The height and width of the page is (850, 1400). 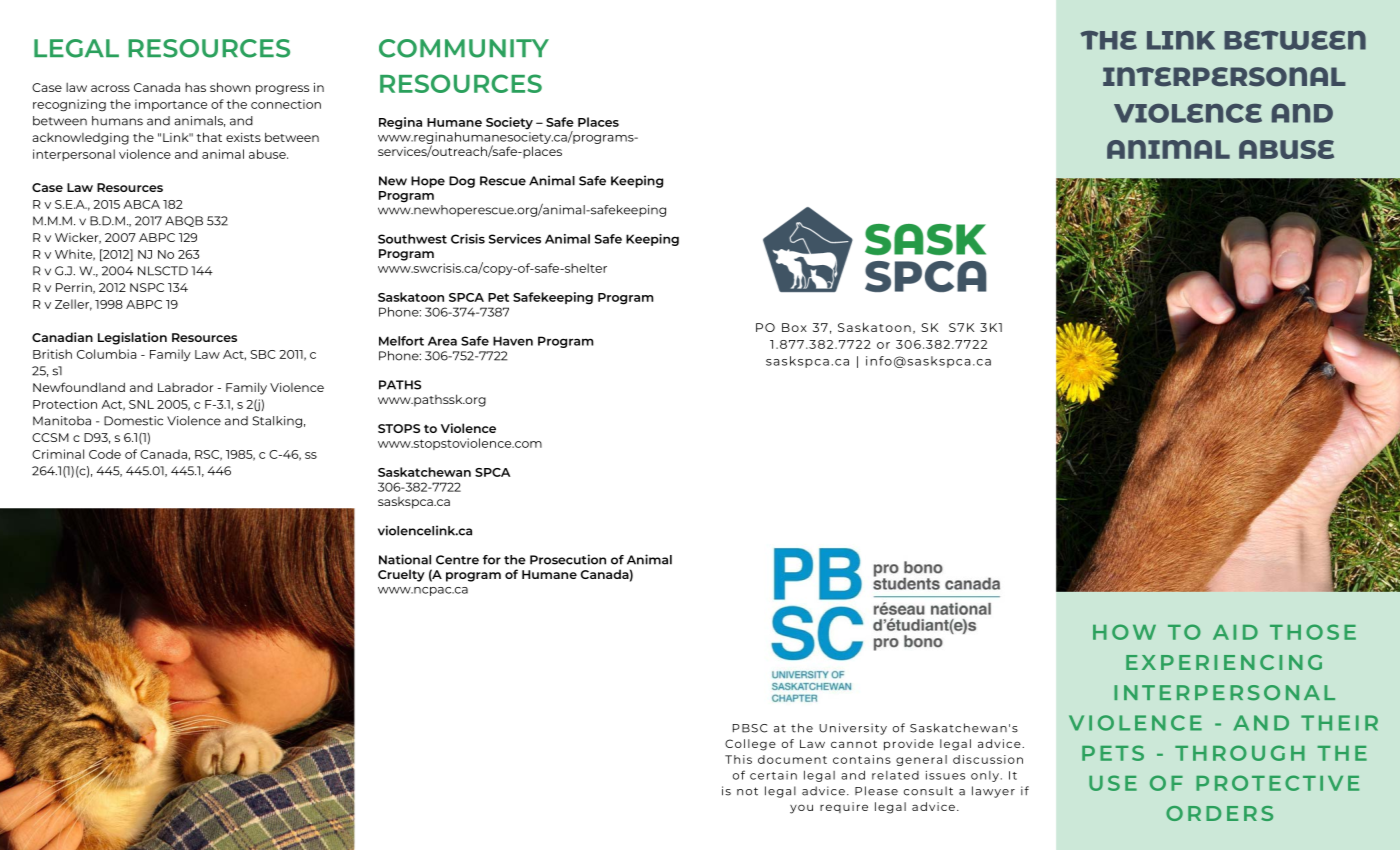 What do you see at coordinates (464, 48) in the page?
I see `COMMUNITY` at bounding box center [464, 48].
